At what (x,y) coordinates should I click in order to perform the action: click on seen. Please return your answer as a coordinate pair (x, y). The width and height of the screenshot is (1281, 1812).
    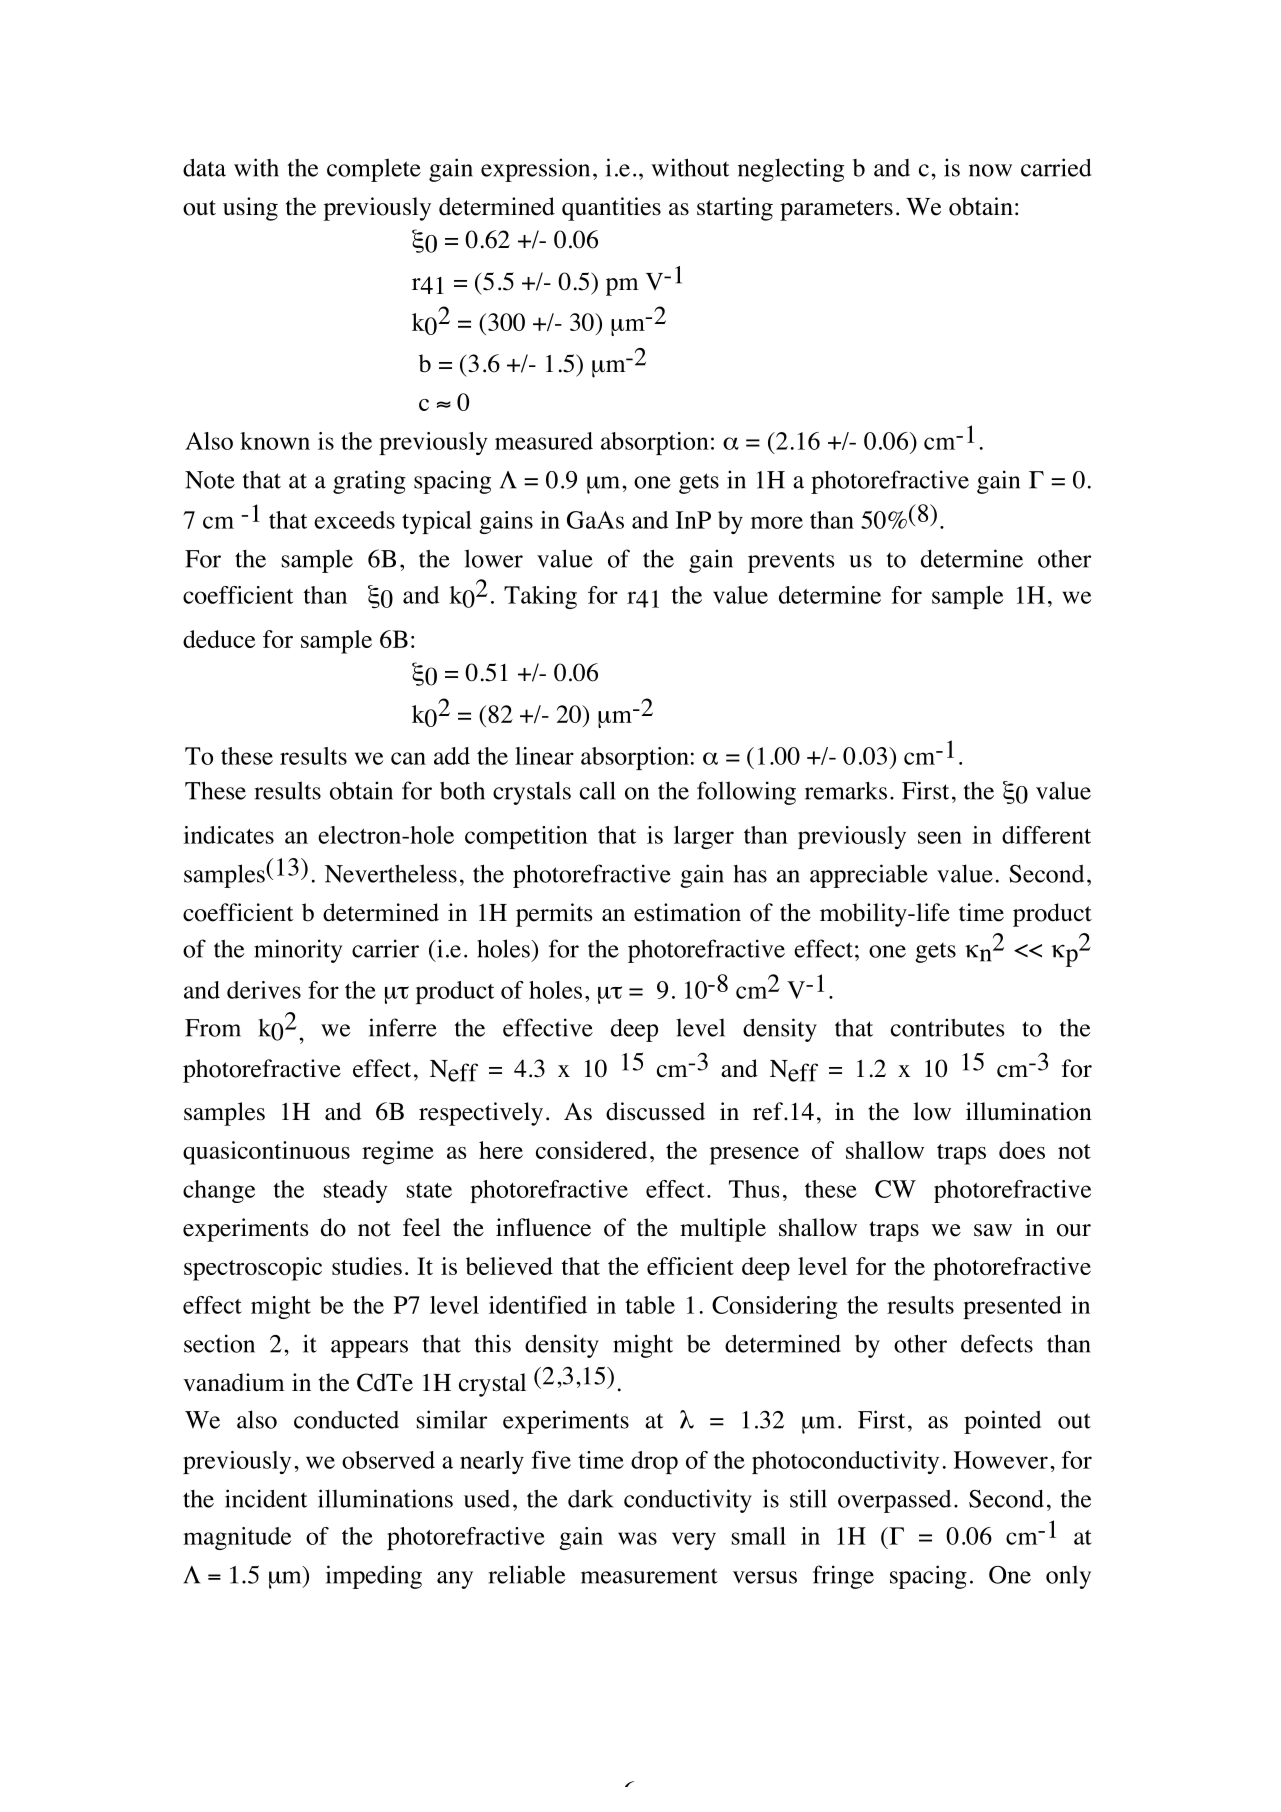
    Looking at the image, I should click on (940, 837).
